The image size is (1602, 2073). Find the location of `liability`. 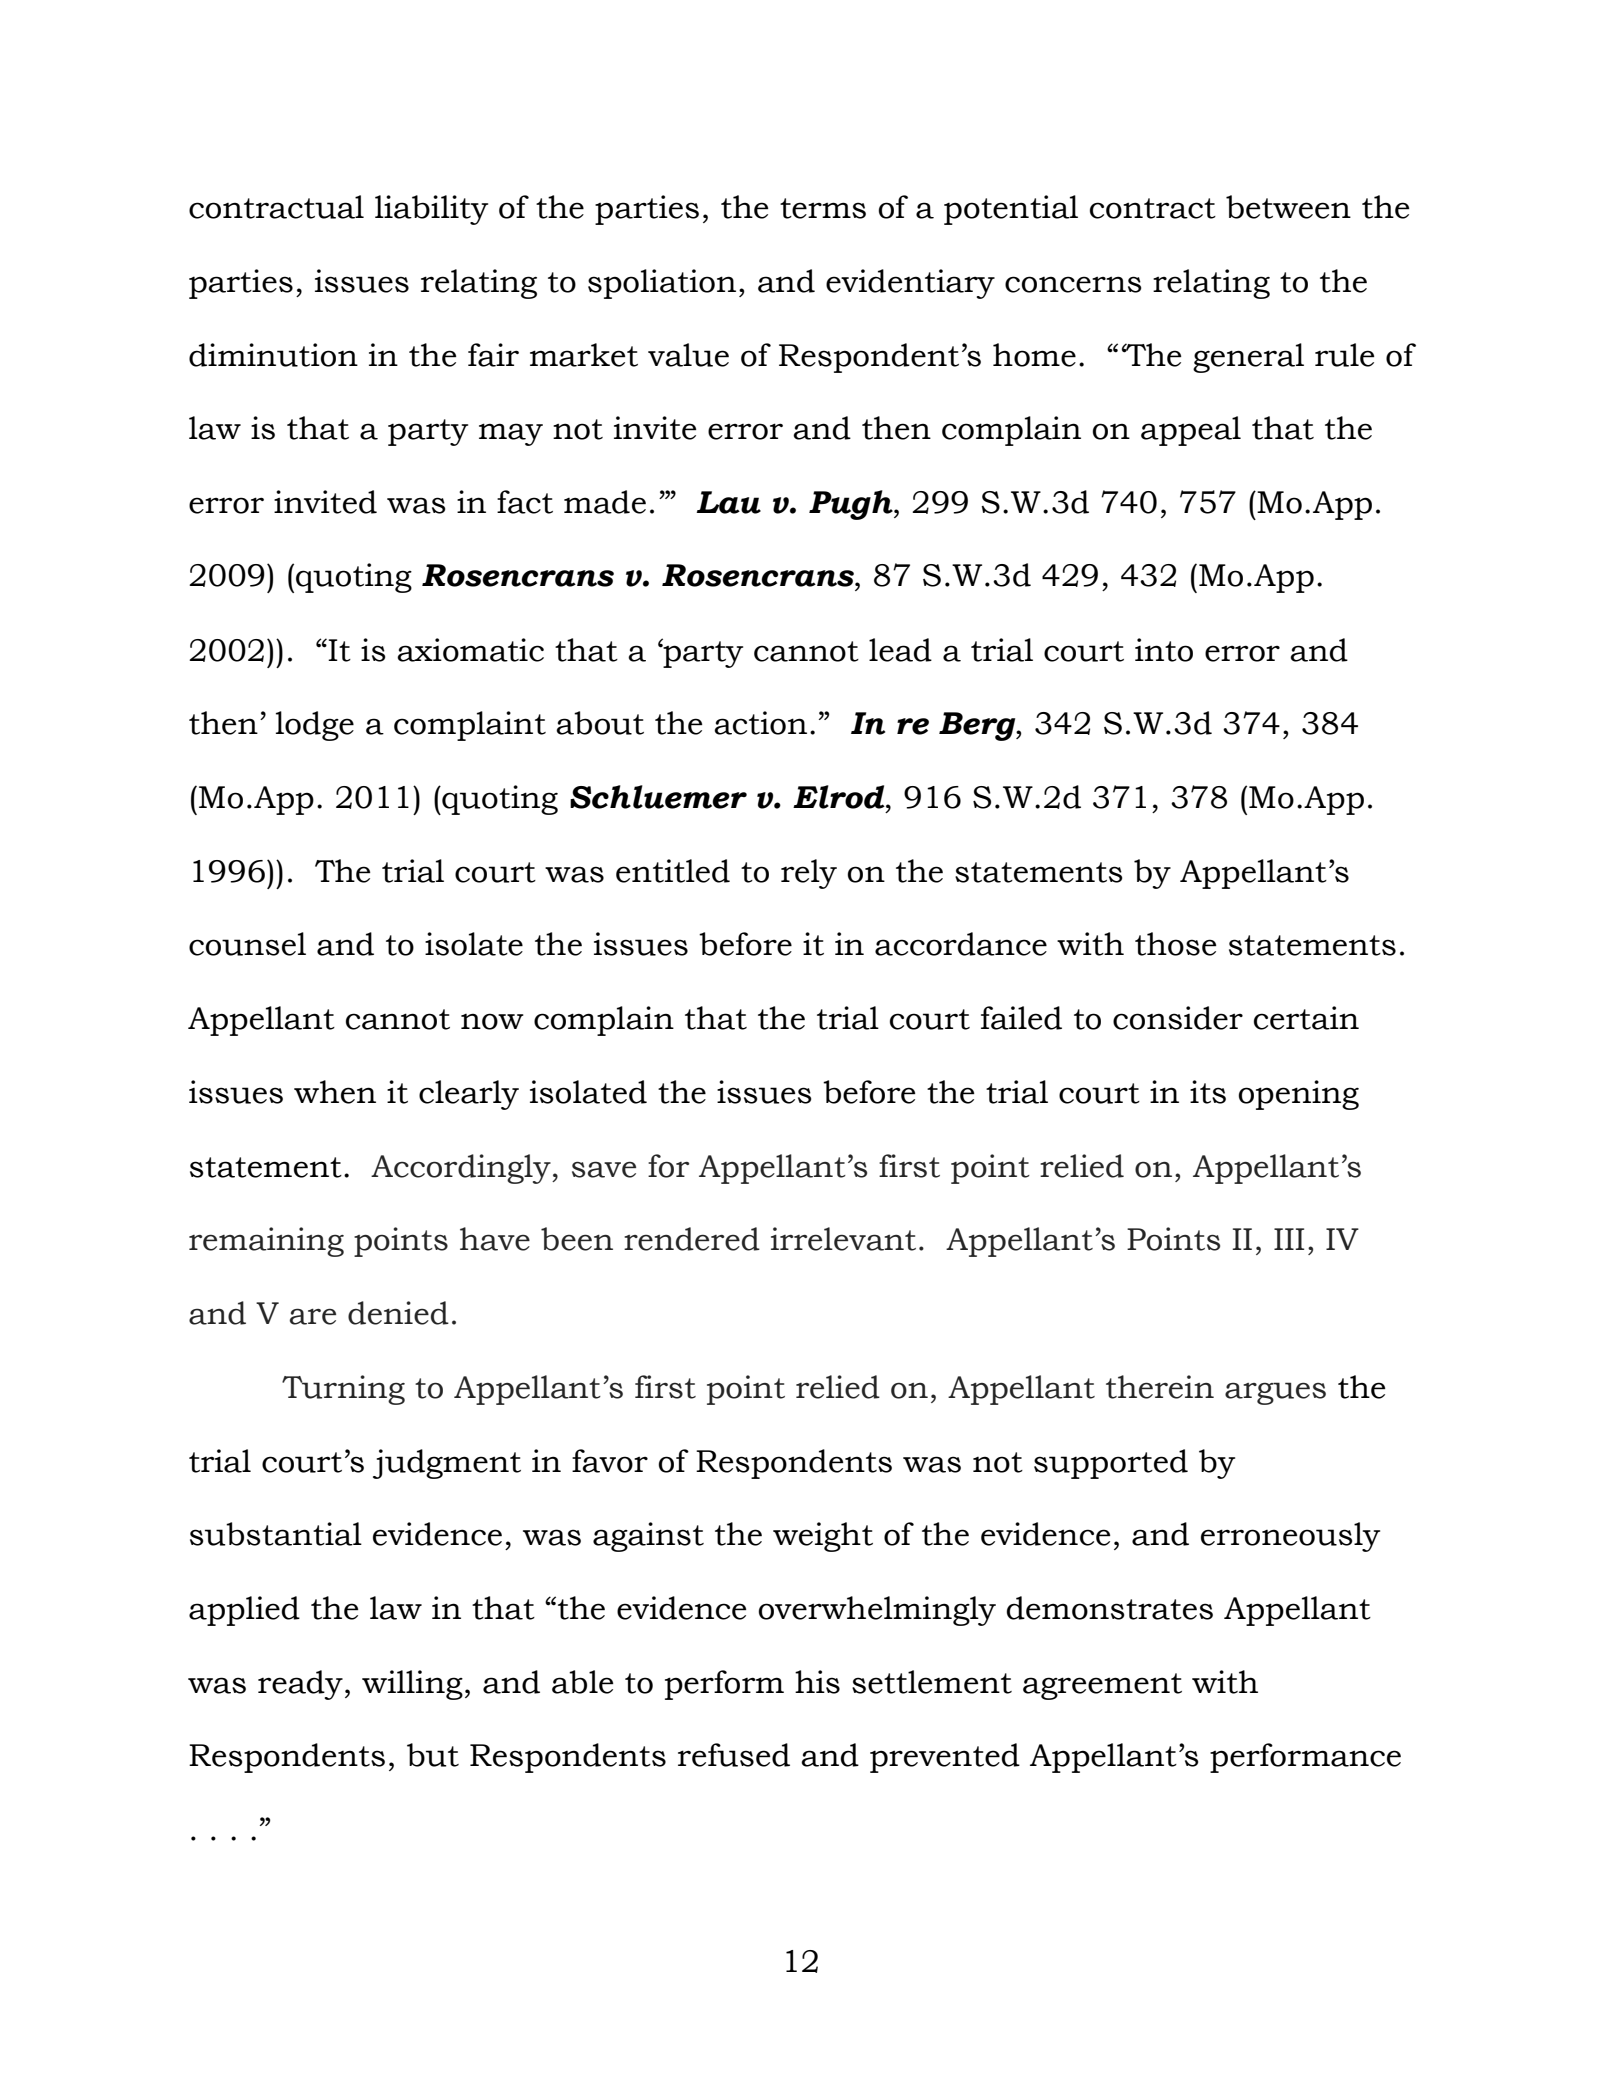

liability is located at coordinates (431, 210).
